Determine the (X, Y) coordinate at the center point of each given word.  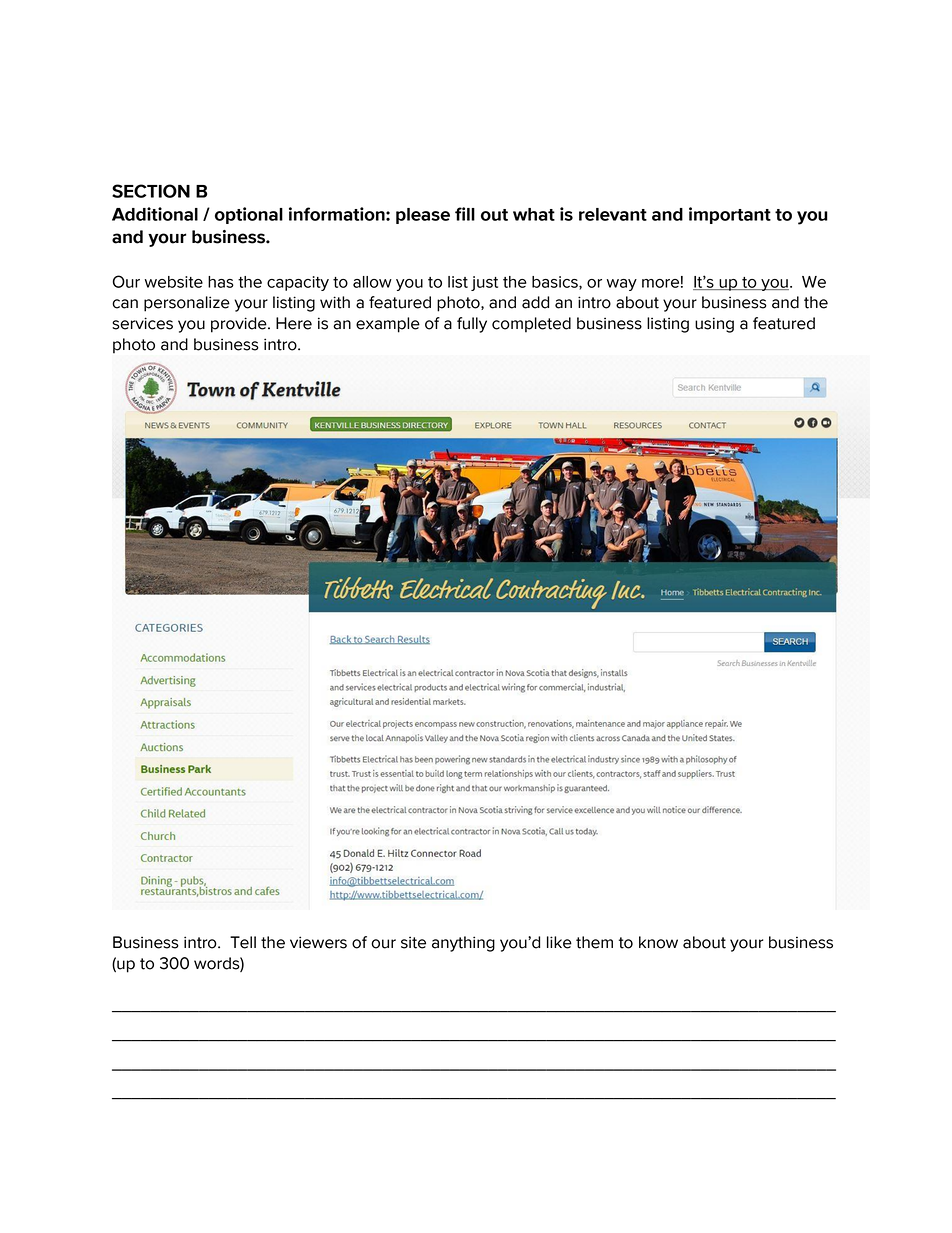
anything (463, 944)
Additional (155, 214)
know (658, 942)
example (388, 325)
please (423, 216)
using (714, 325)
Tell (243, 942)
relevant (613, 214)
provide (240, 325)
